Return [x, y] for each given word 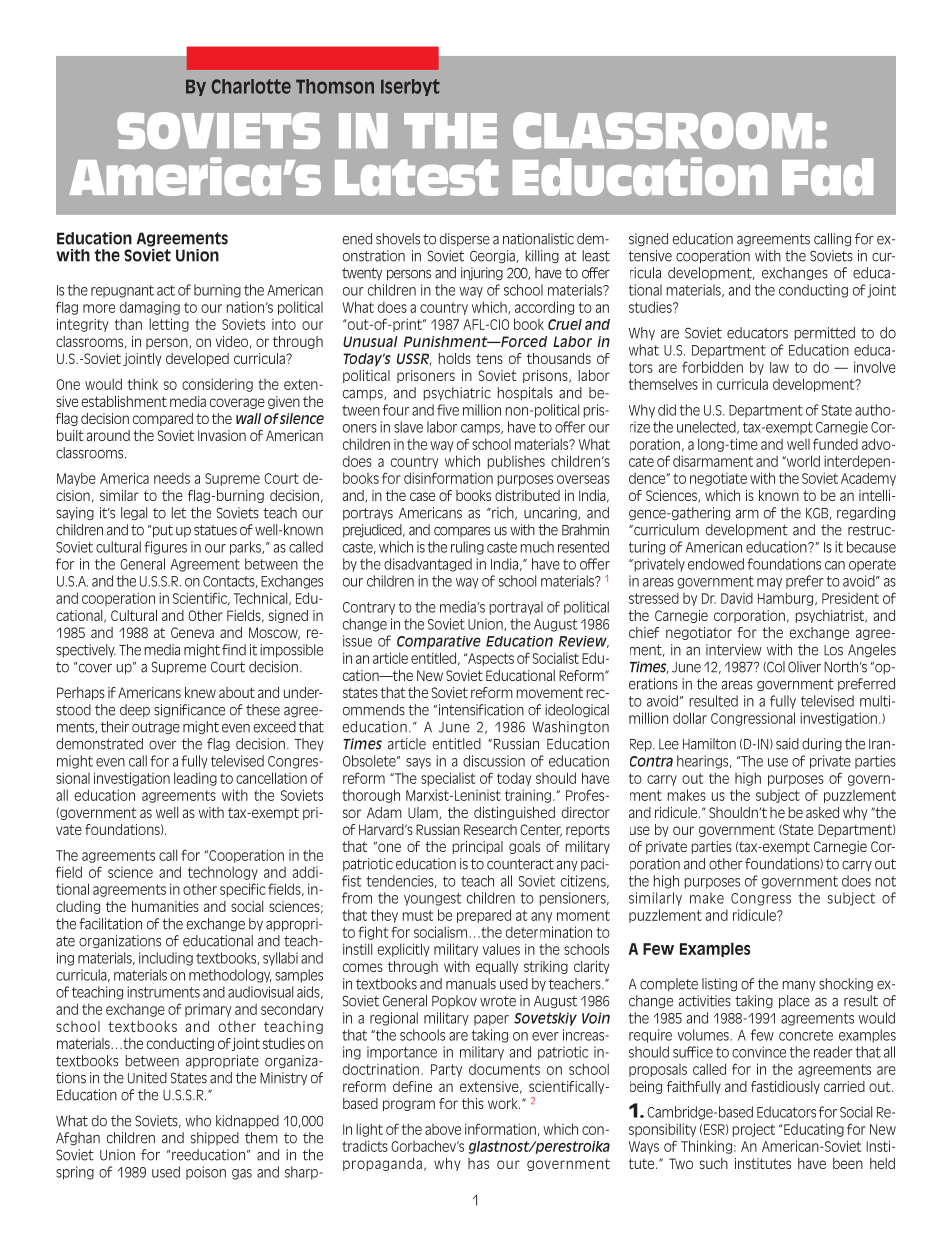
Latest [417, 177]
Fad [827, 177]
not [886, 881]
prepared [484, 916]
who [198, 1121]
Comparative [439, 642]
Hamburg [787, 599]
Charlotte [251, 86]
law [779, 367]
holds [455, 358]
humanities [165, 906]
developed [197, 359]
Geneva [192, 632]
